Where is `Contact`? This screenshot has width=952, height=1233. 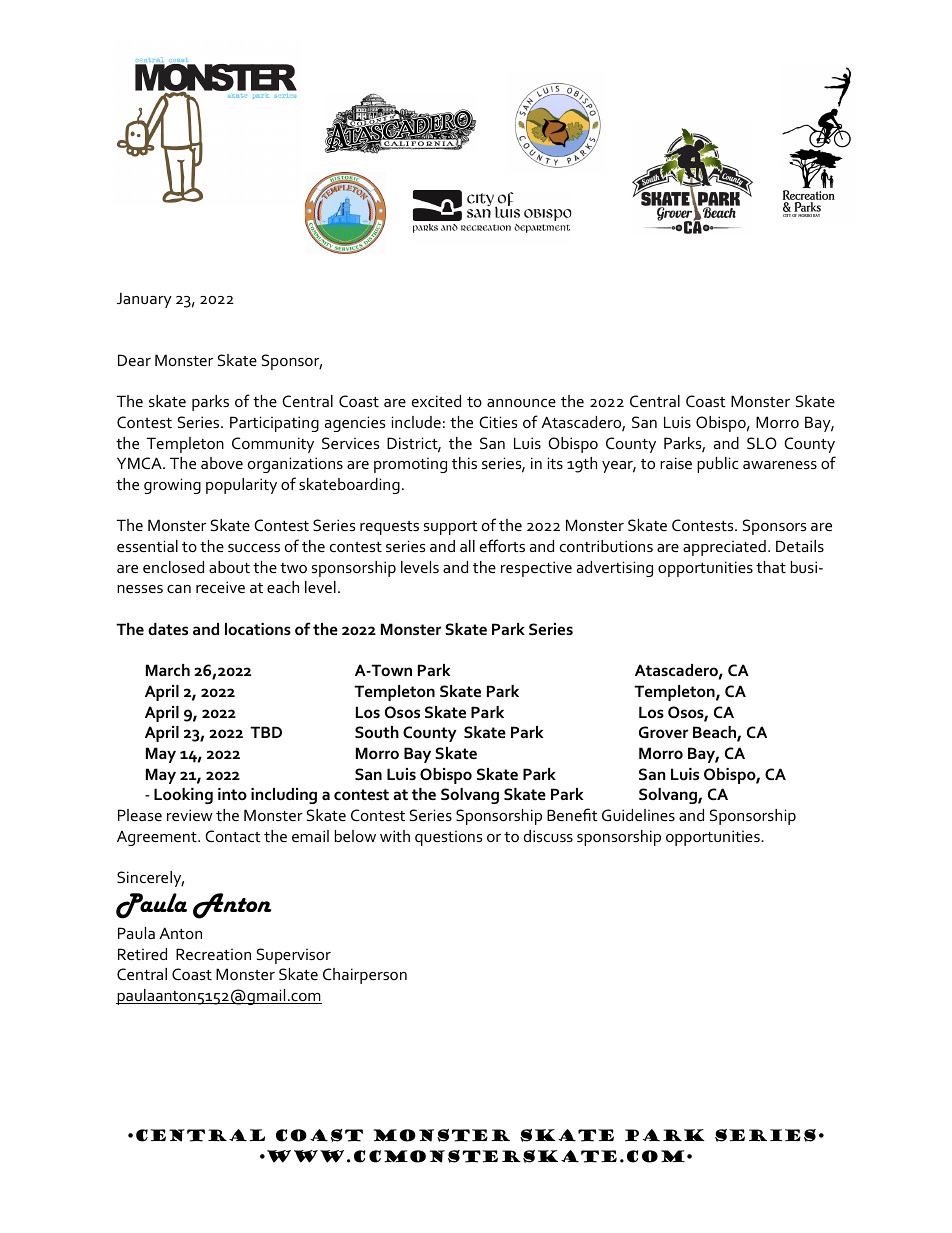 Contact is located at coordinates (233, 836).
